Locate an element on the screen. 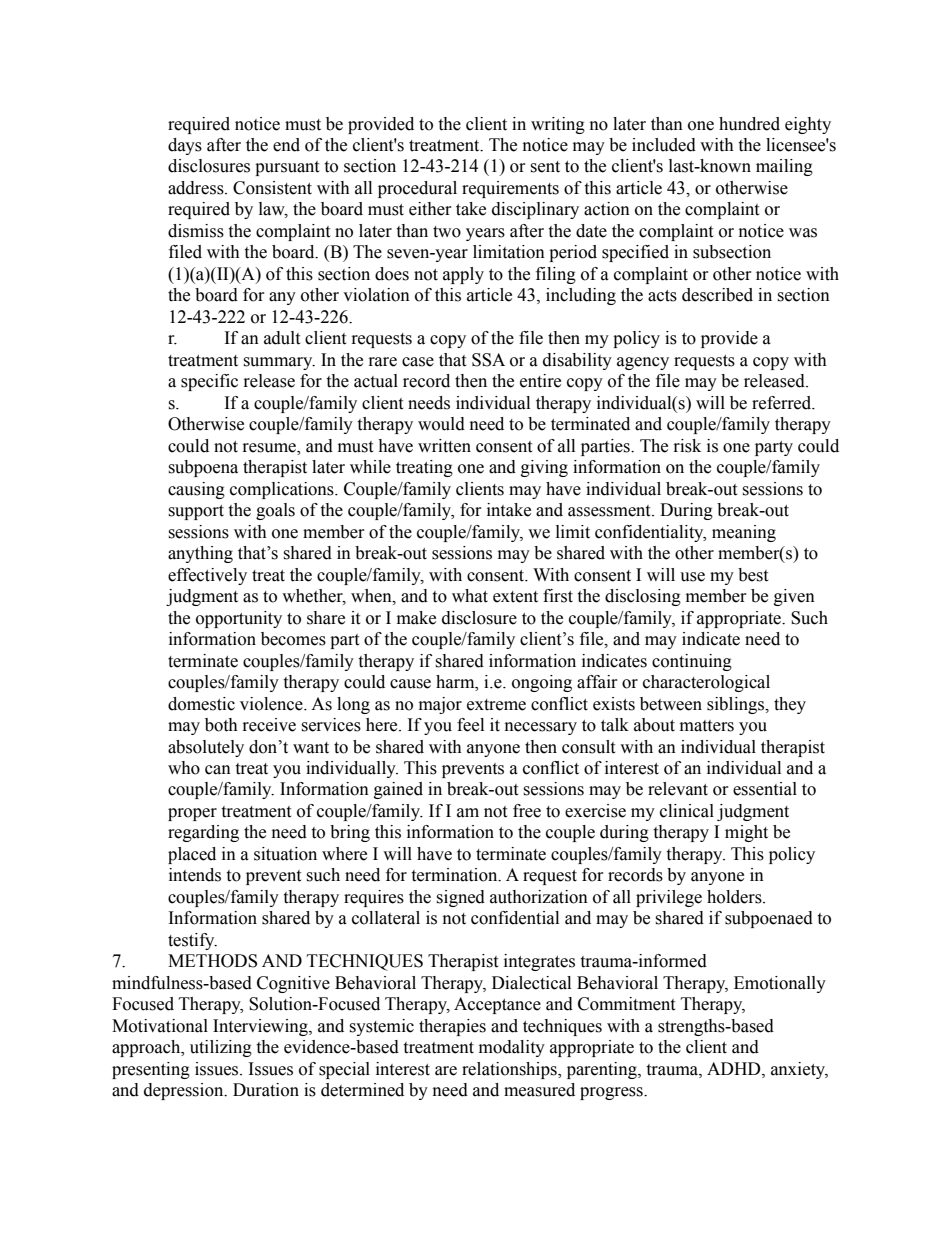 The image size is (952, 1233). termination is located at coordinates (455, 875).
